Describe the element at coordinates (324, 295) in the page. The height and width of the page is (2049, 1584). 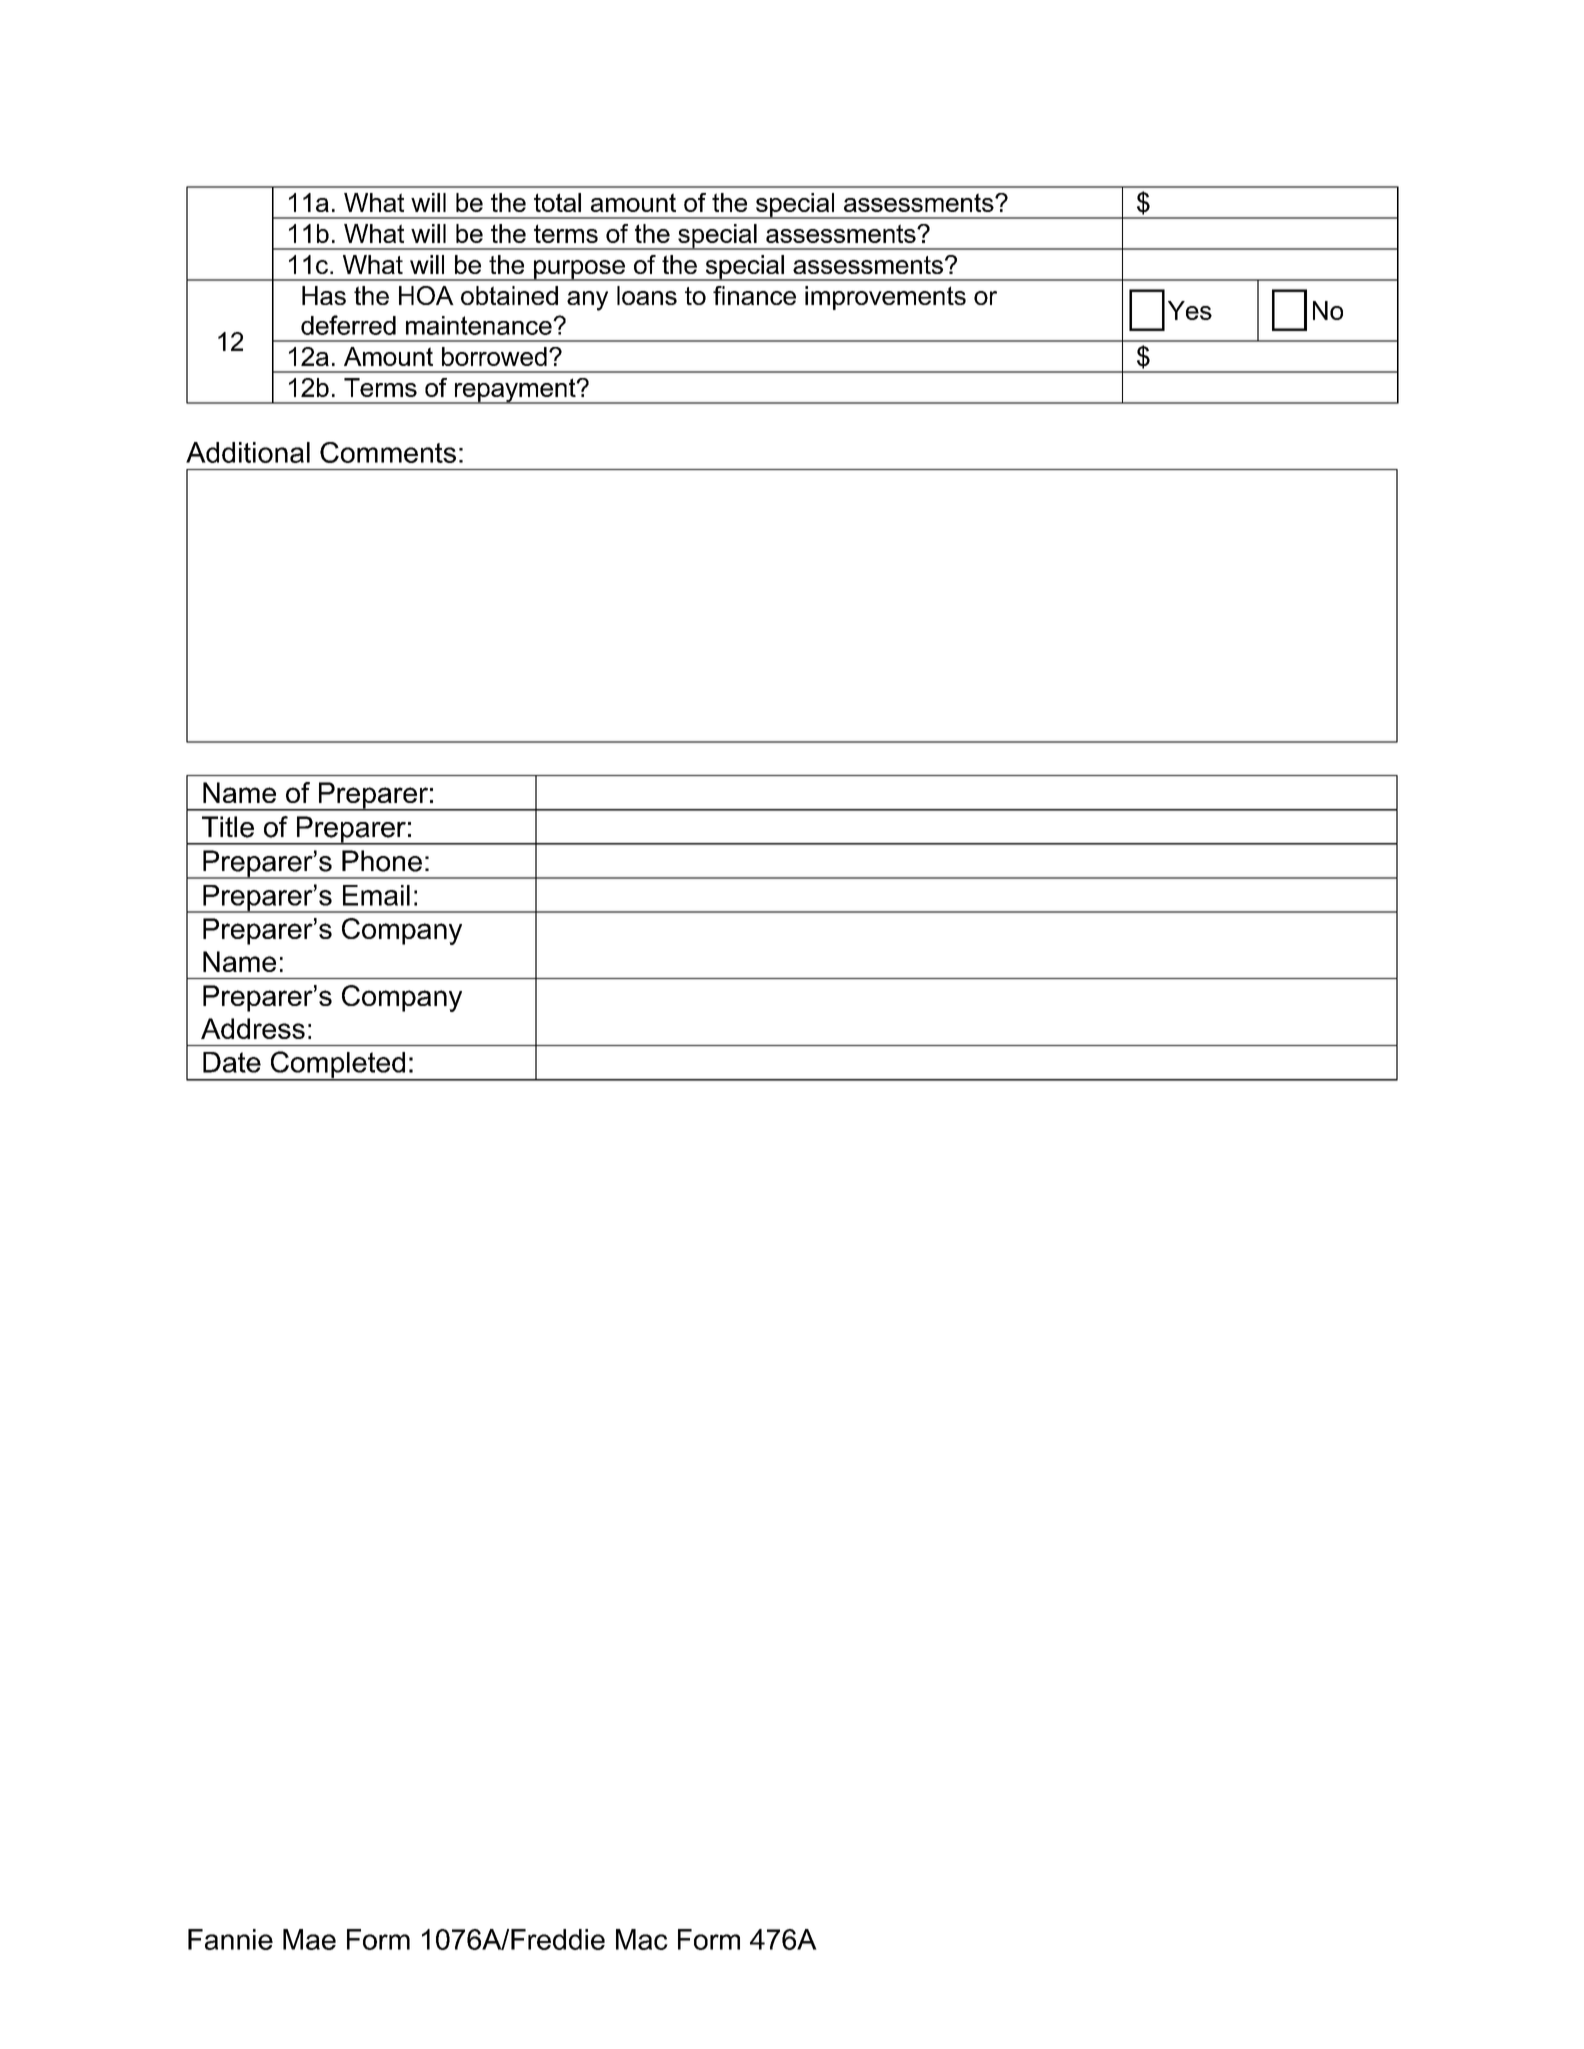
I see `Has` at that location.
